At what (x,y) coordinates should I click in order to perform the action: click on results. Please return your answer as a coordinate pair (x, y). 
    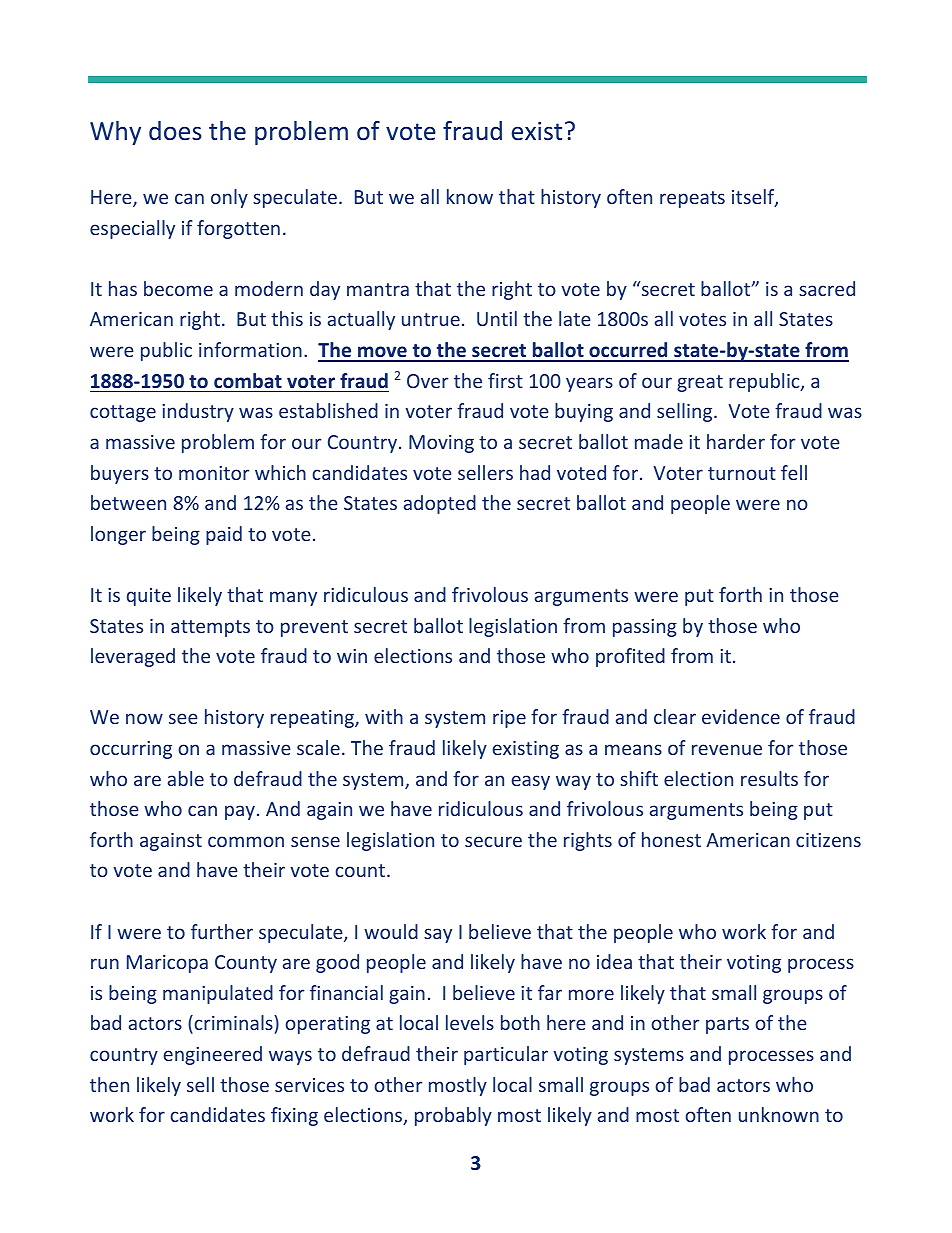
    Looking at the image, I should click on (769, 778).
